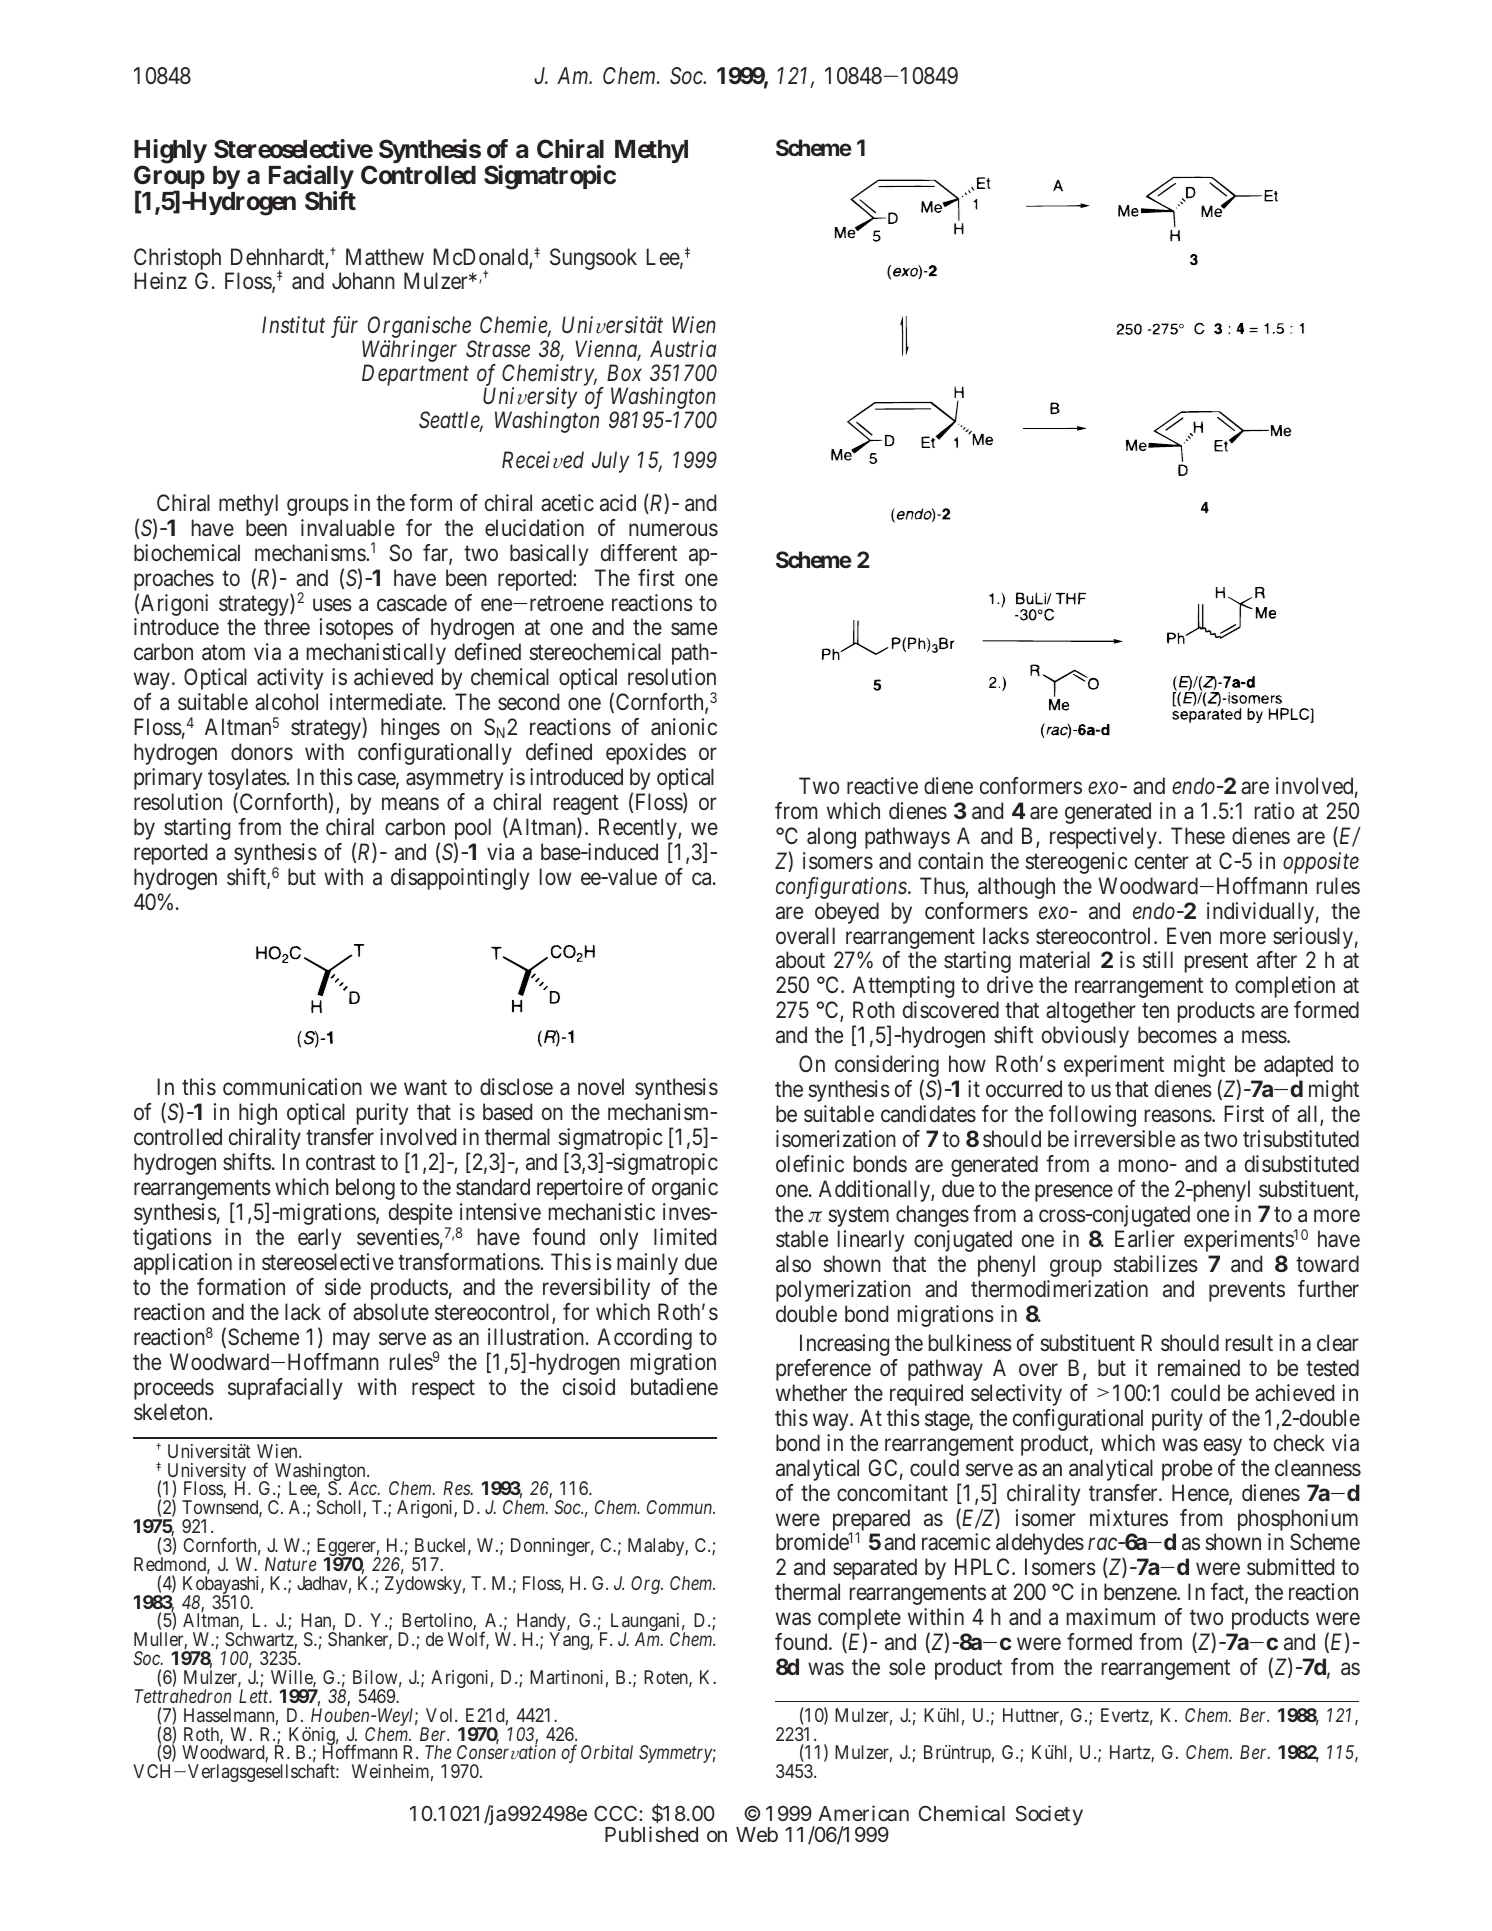  Describe the element at coordinates (1156, 1264) in the screenshot. I see `stabilizes` at that location.
